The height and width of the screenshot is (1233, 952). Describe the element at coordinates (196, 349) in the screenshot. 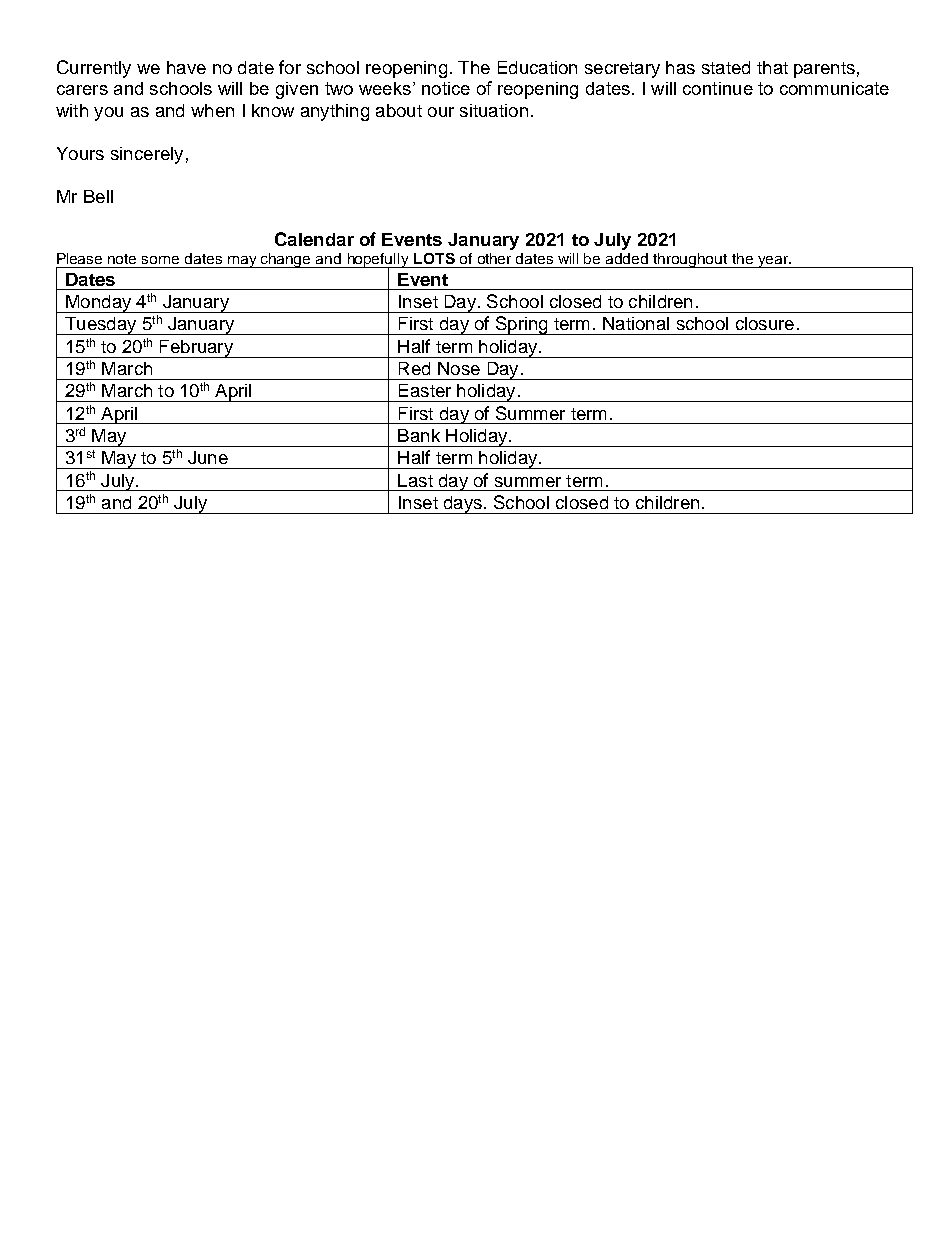

I see `February` at that location.
